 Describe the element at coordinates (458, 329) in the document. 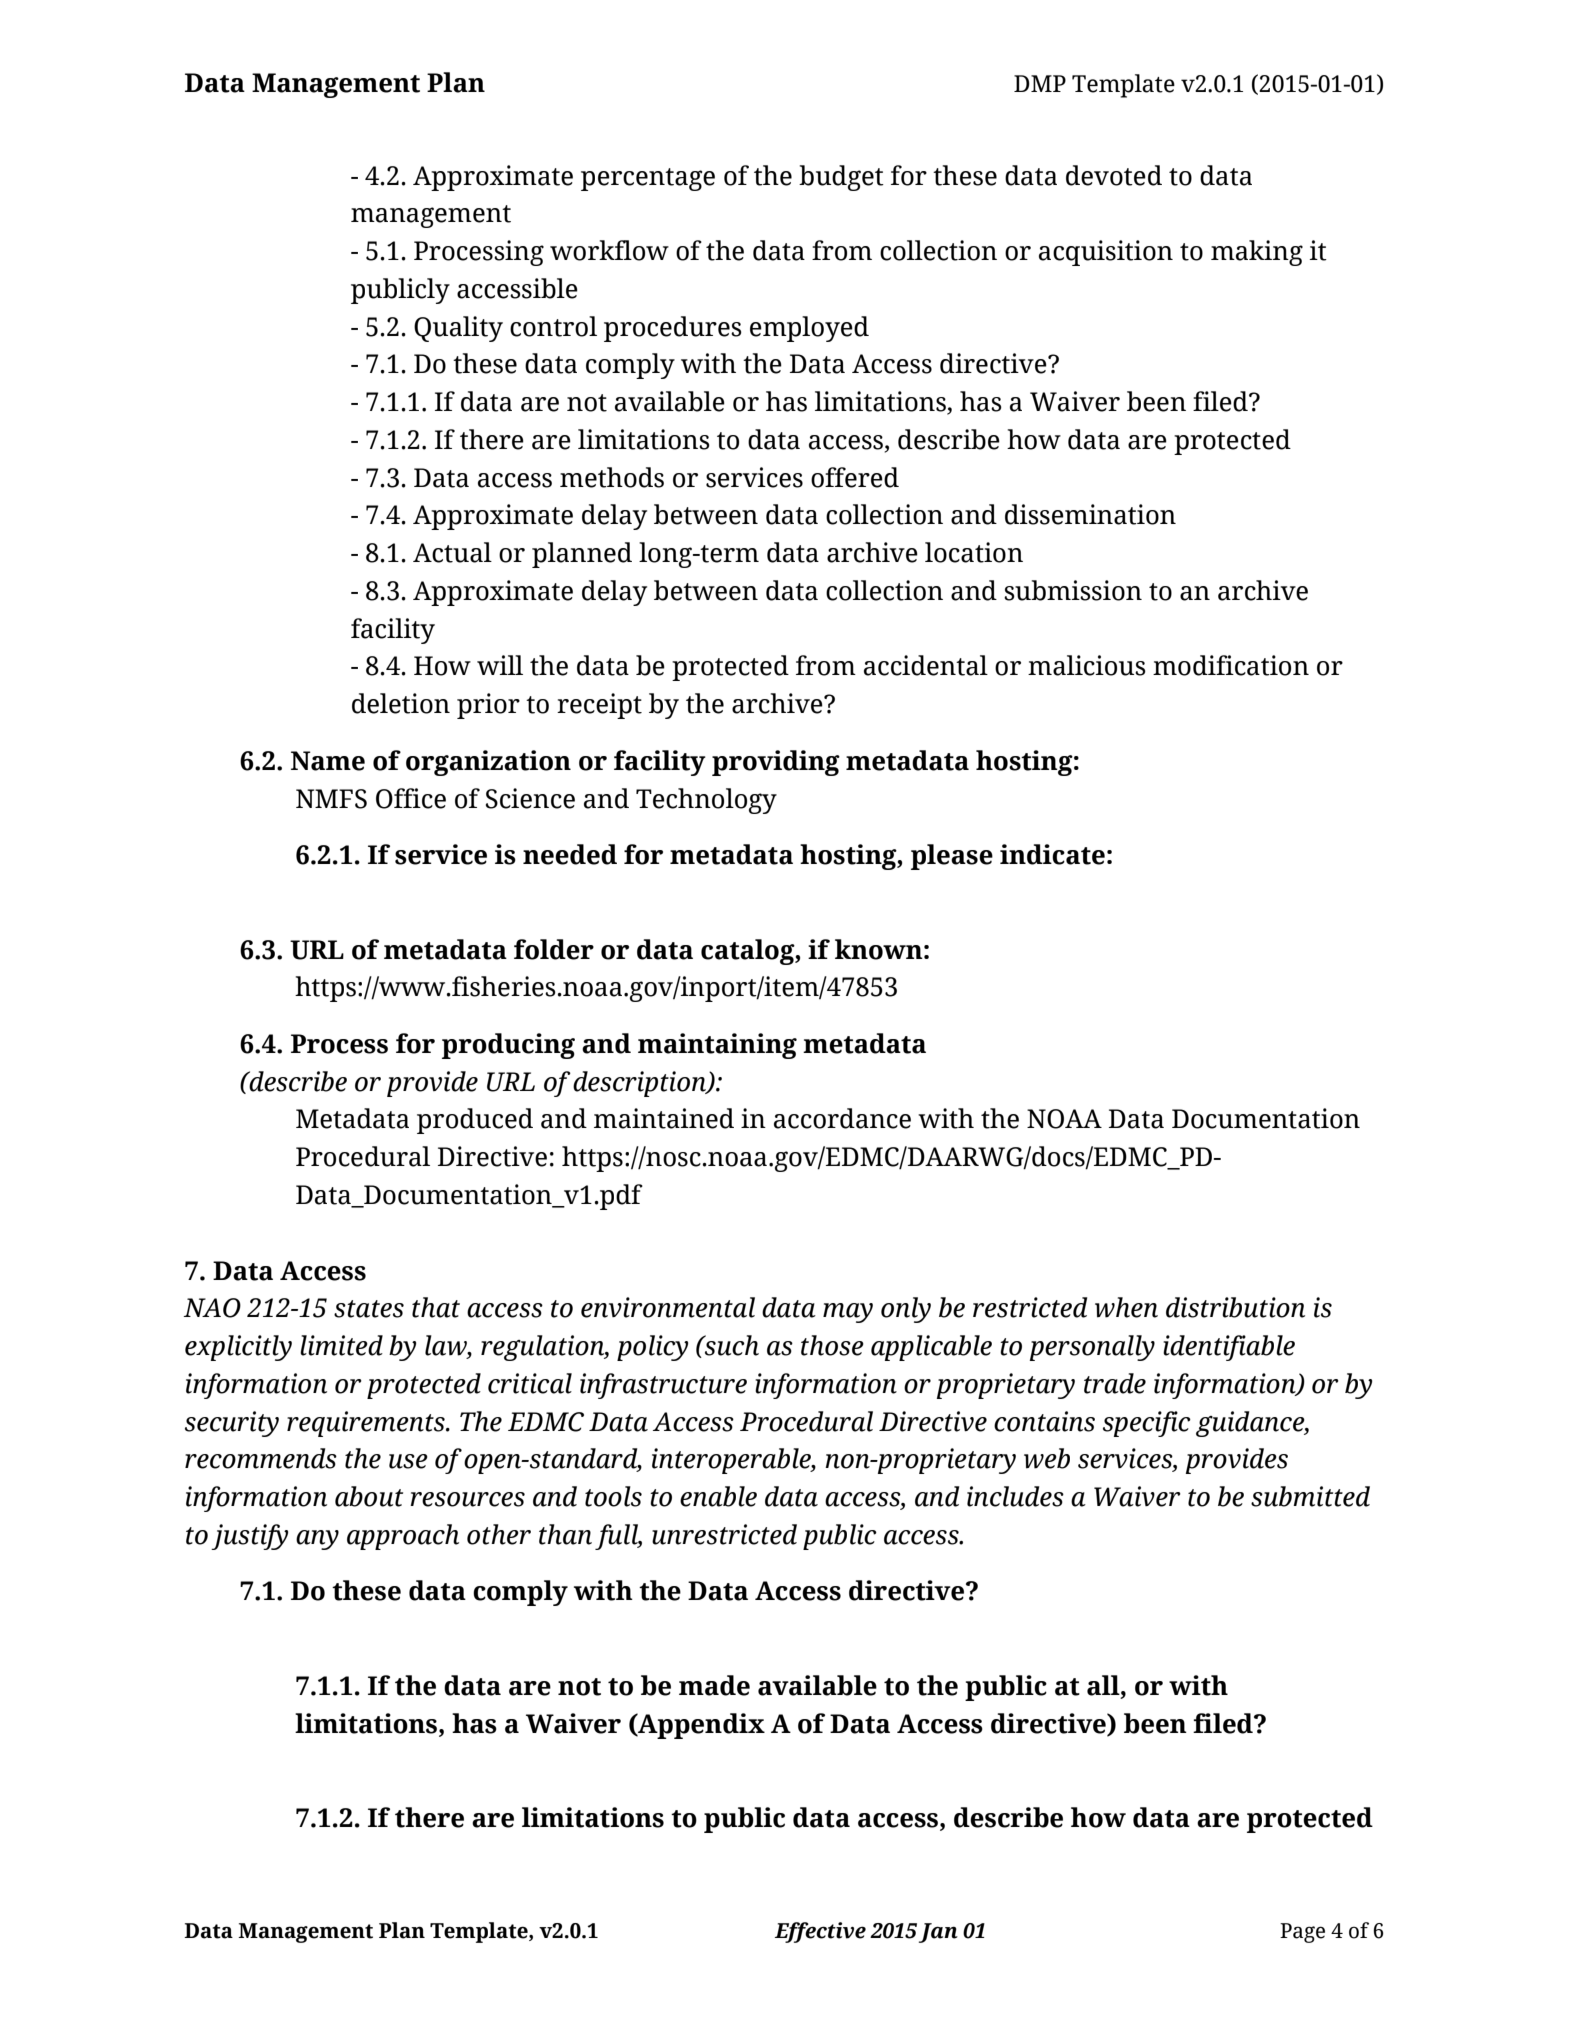

I see `Quality` at that location.
